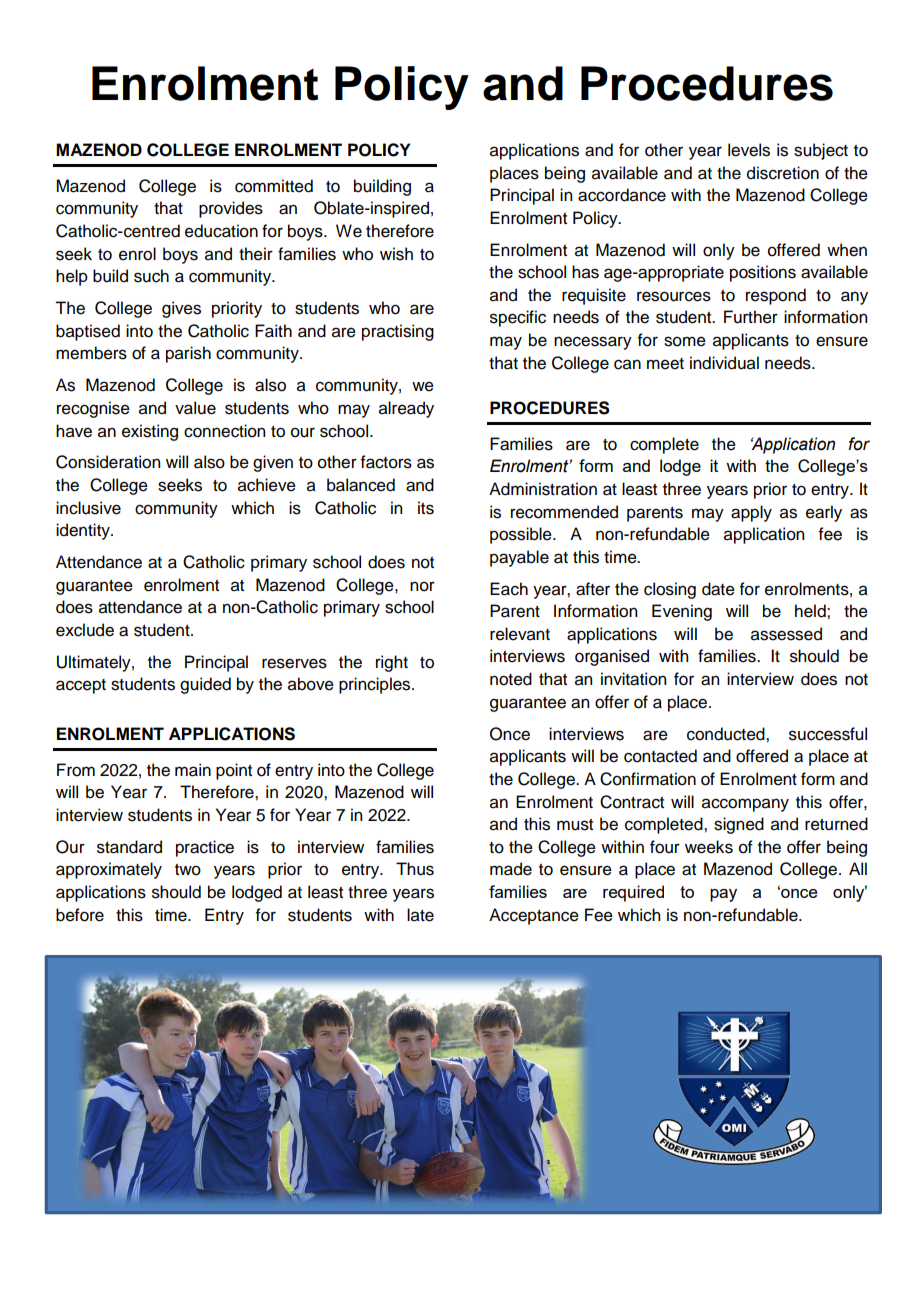 This page has height=1308, width=924. What do you see at coordinates (205, 685) in the page?
I see `guided` at bounding box center [205, 685].
